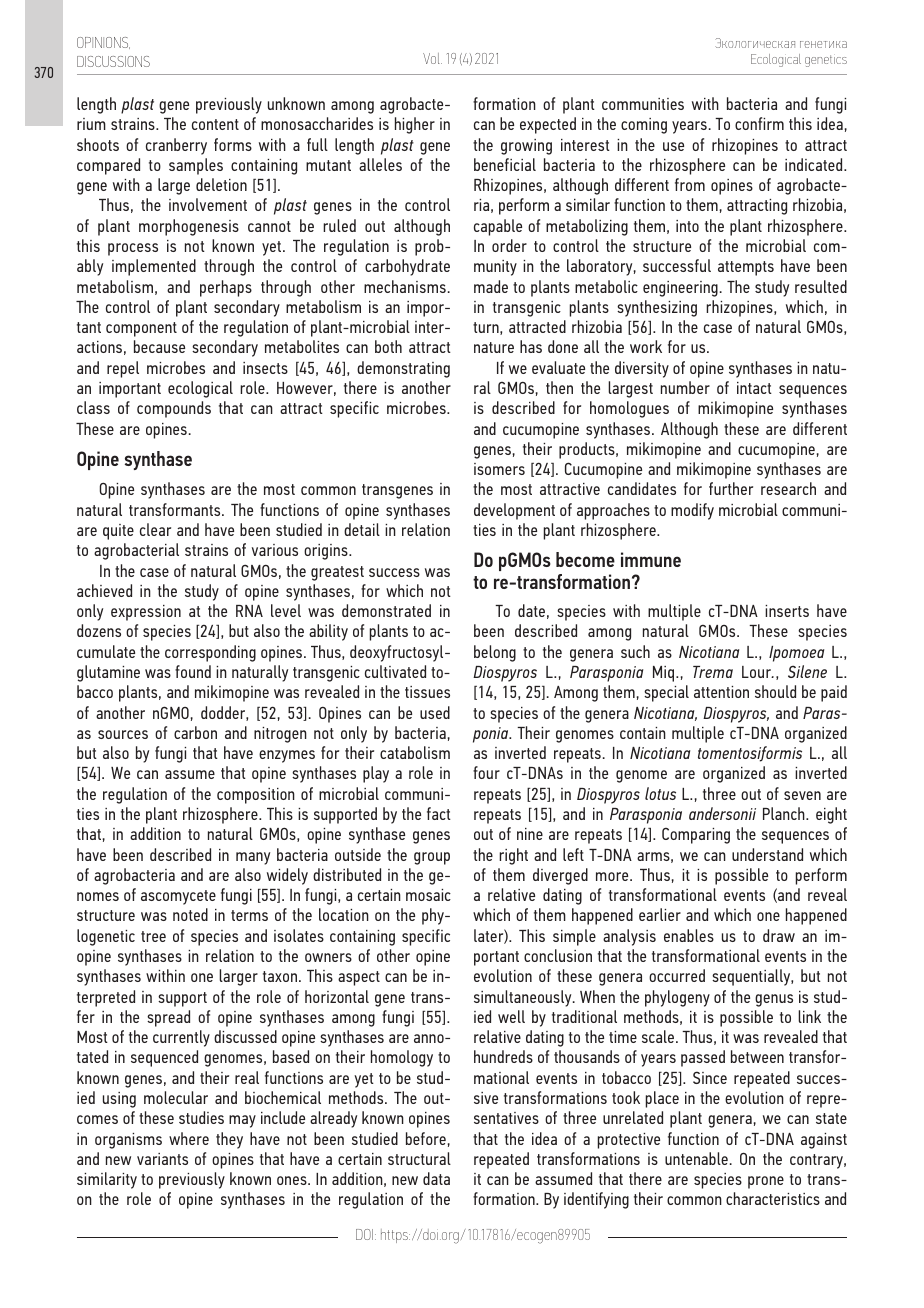  Describe the element at coordinates (787, 611) in the screenshot. I see `inserts` at that location.
